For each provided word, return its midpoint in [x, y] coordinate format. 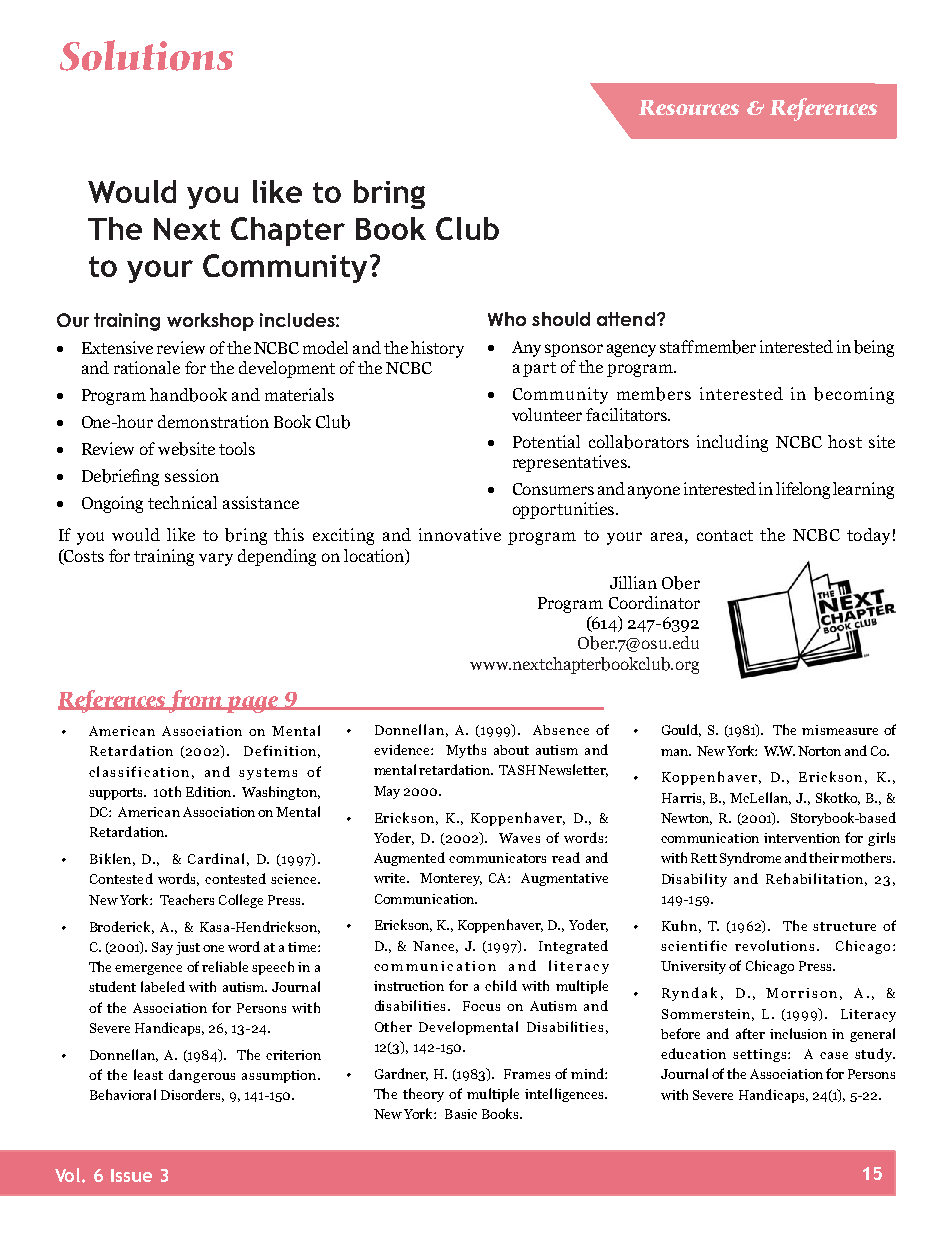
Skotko [838, 798]
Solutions [146, 55]
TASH [517, 770]
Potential [546, 441]
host [845, 441]
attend [626, 319]
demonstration [213, 421]
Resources [689, 107]
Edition [210, 791]
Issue [131, 1175]
